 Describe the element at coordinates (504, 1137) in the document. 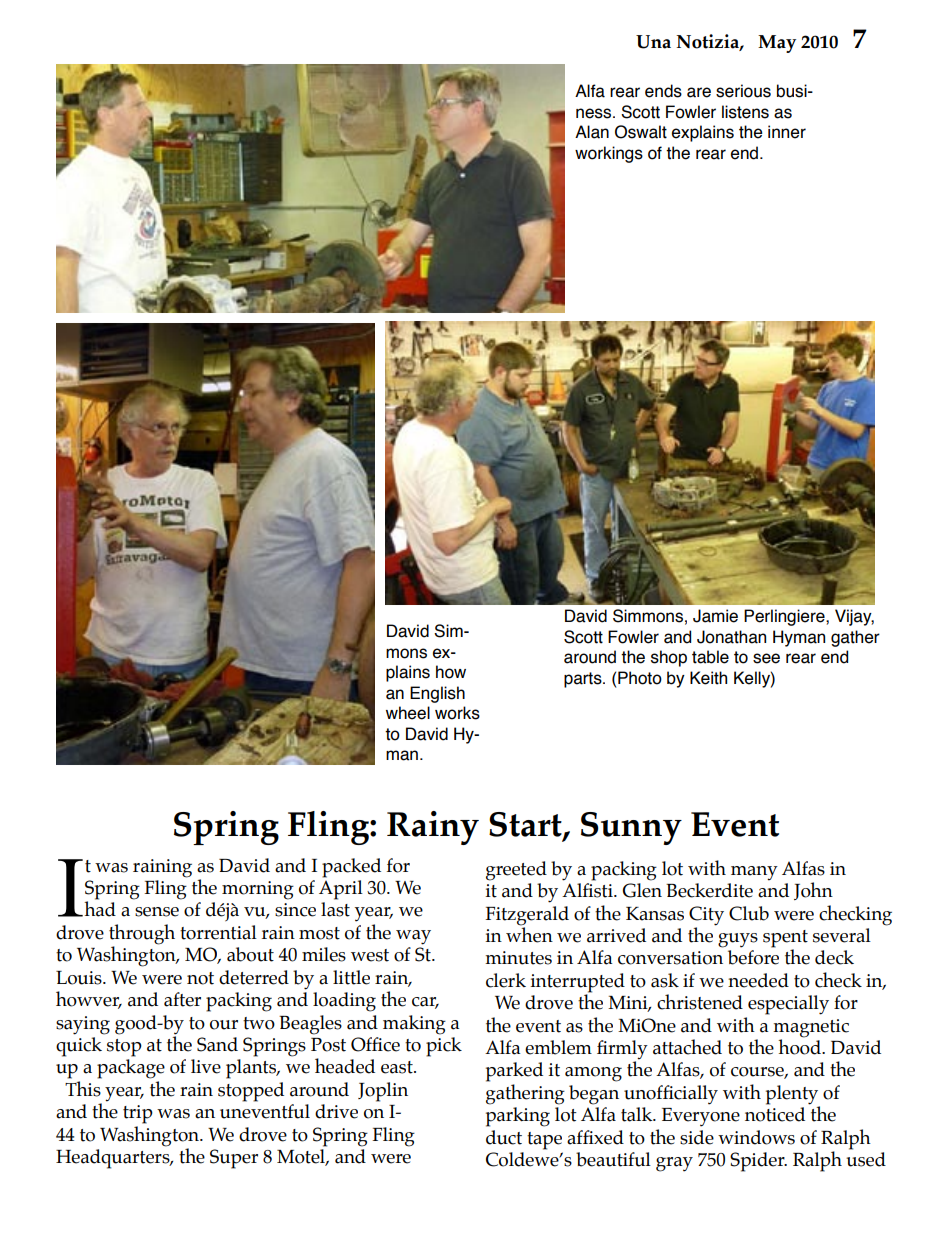

I see `duct` at that location.
